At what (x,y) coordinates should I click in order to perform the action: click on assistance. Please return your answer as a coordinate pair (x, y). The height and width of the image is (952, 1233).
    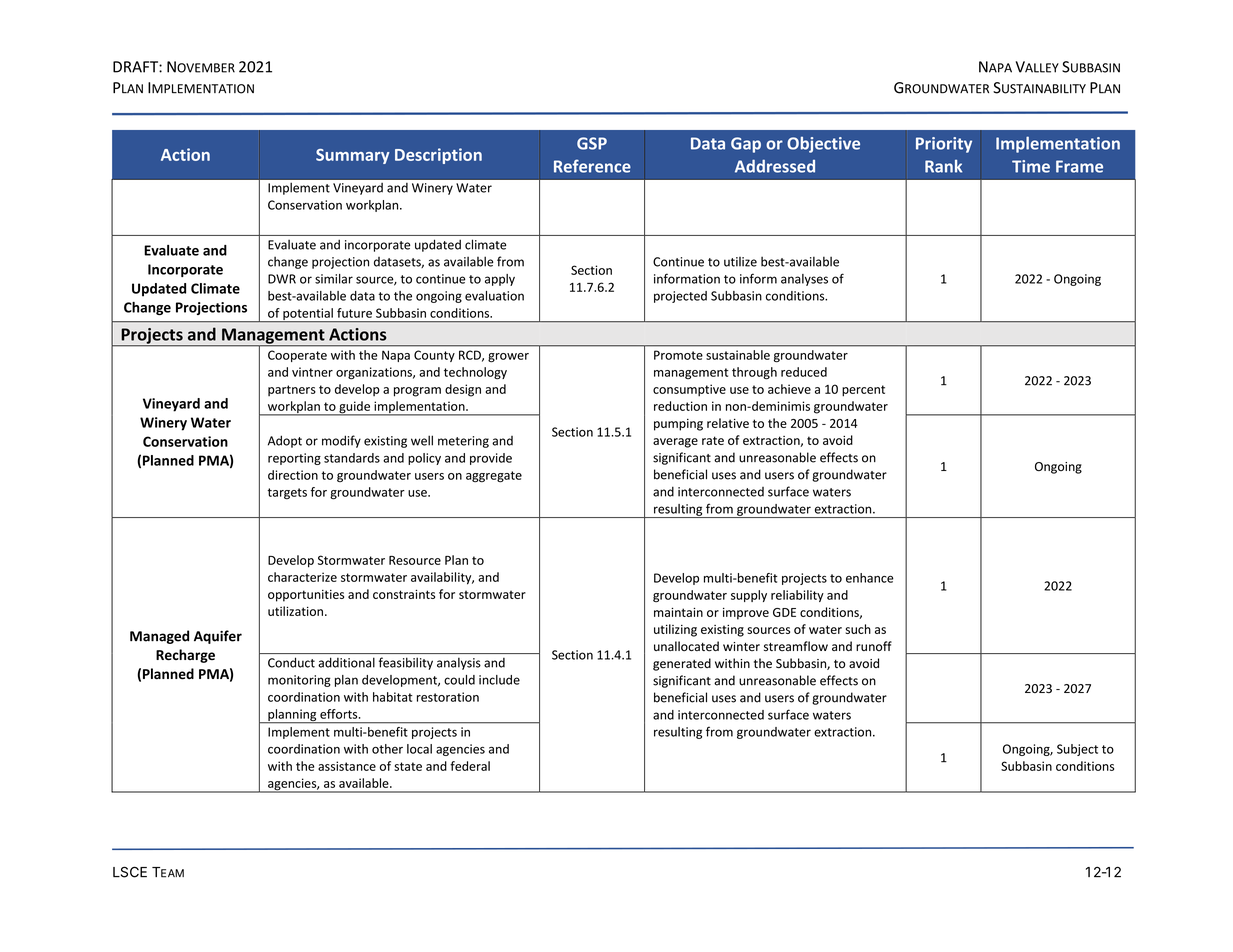
    Looking at the image, I should click on (347, 766).
